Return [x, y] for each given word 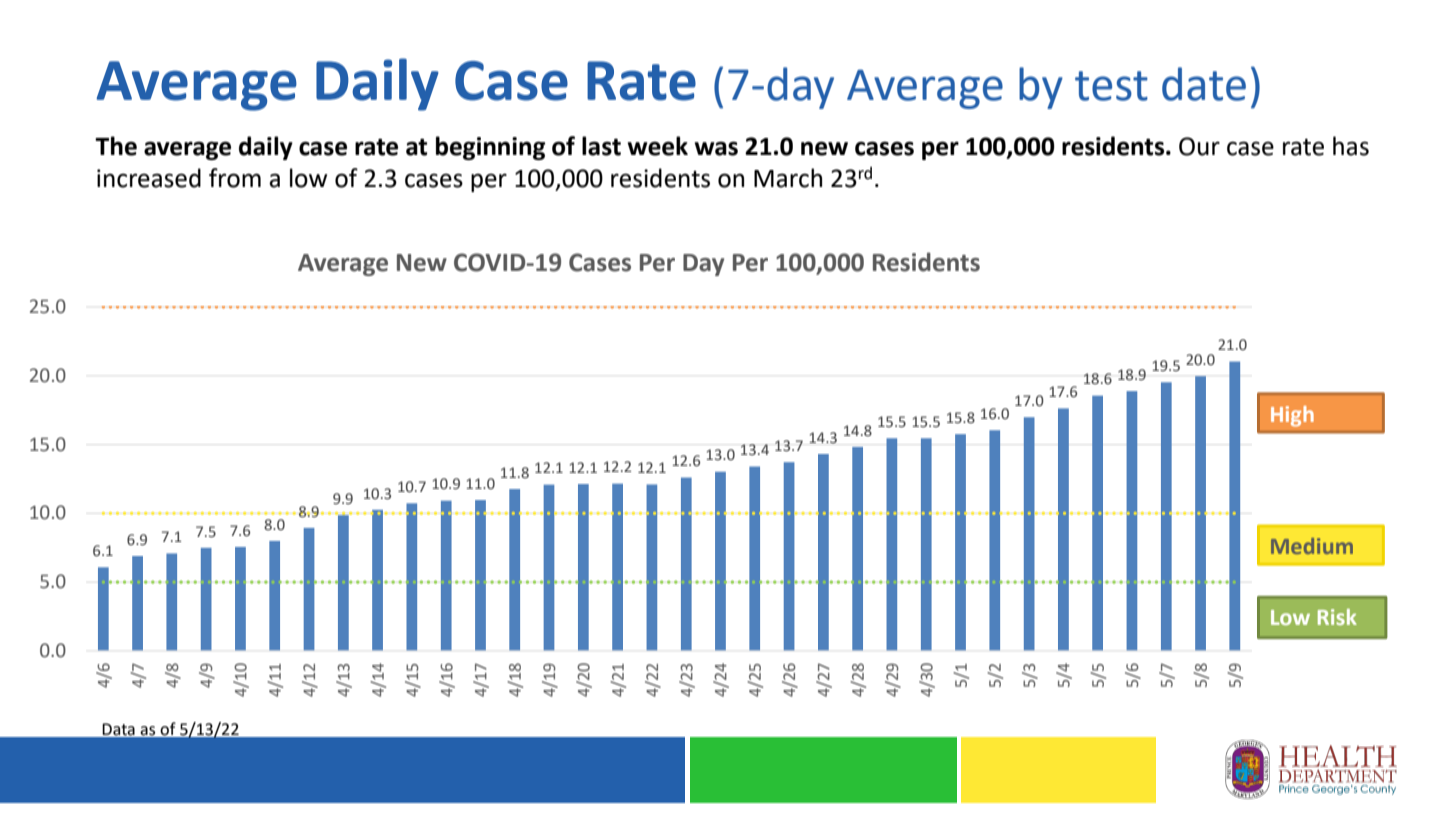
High [1292, 416]
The [116, 146]
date [1204, 84]
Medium [1312, 546]
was [716, 148]
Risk [1337, 617]
